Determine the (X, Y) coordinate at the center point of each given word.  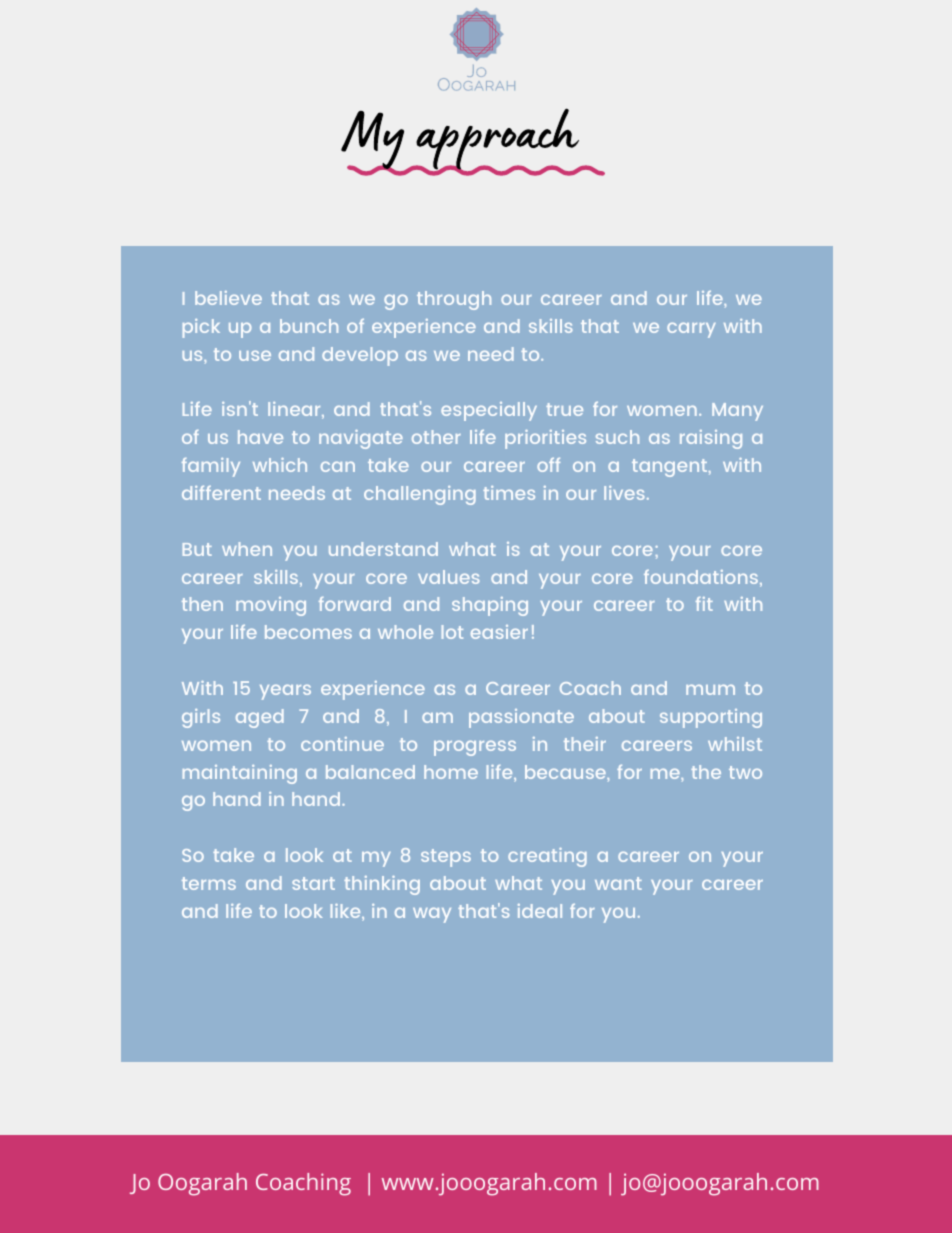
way (432, 915)
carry (691, 330)
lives (624, 493)
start (313, 883)
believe (228, 298)
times (509, 493)
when (247, 549)
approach (497, 140)
